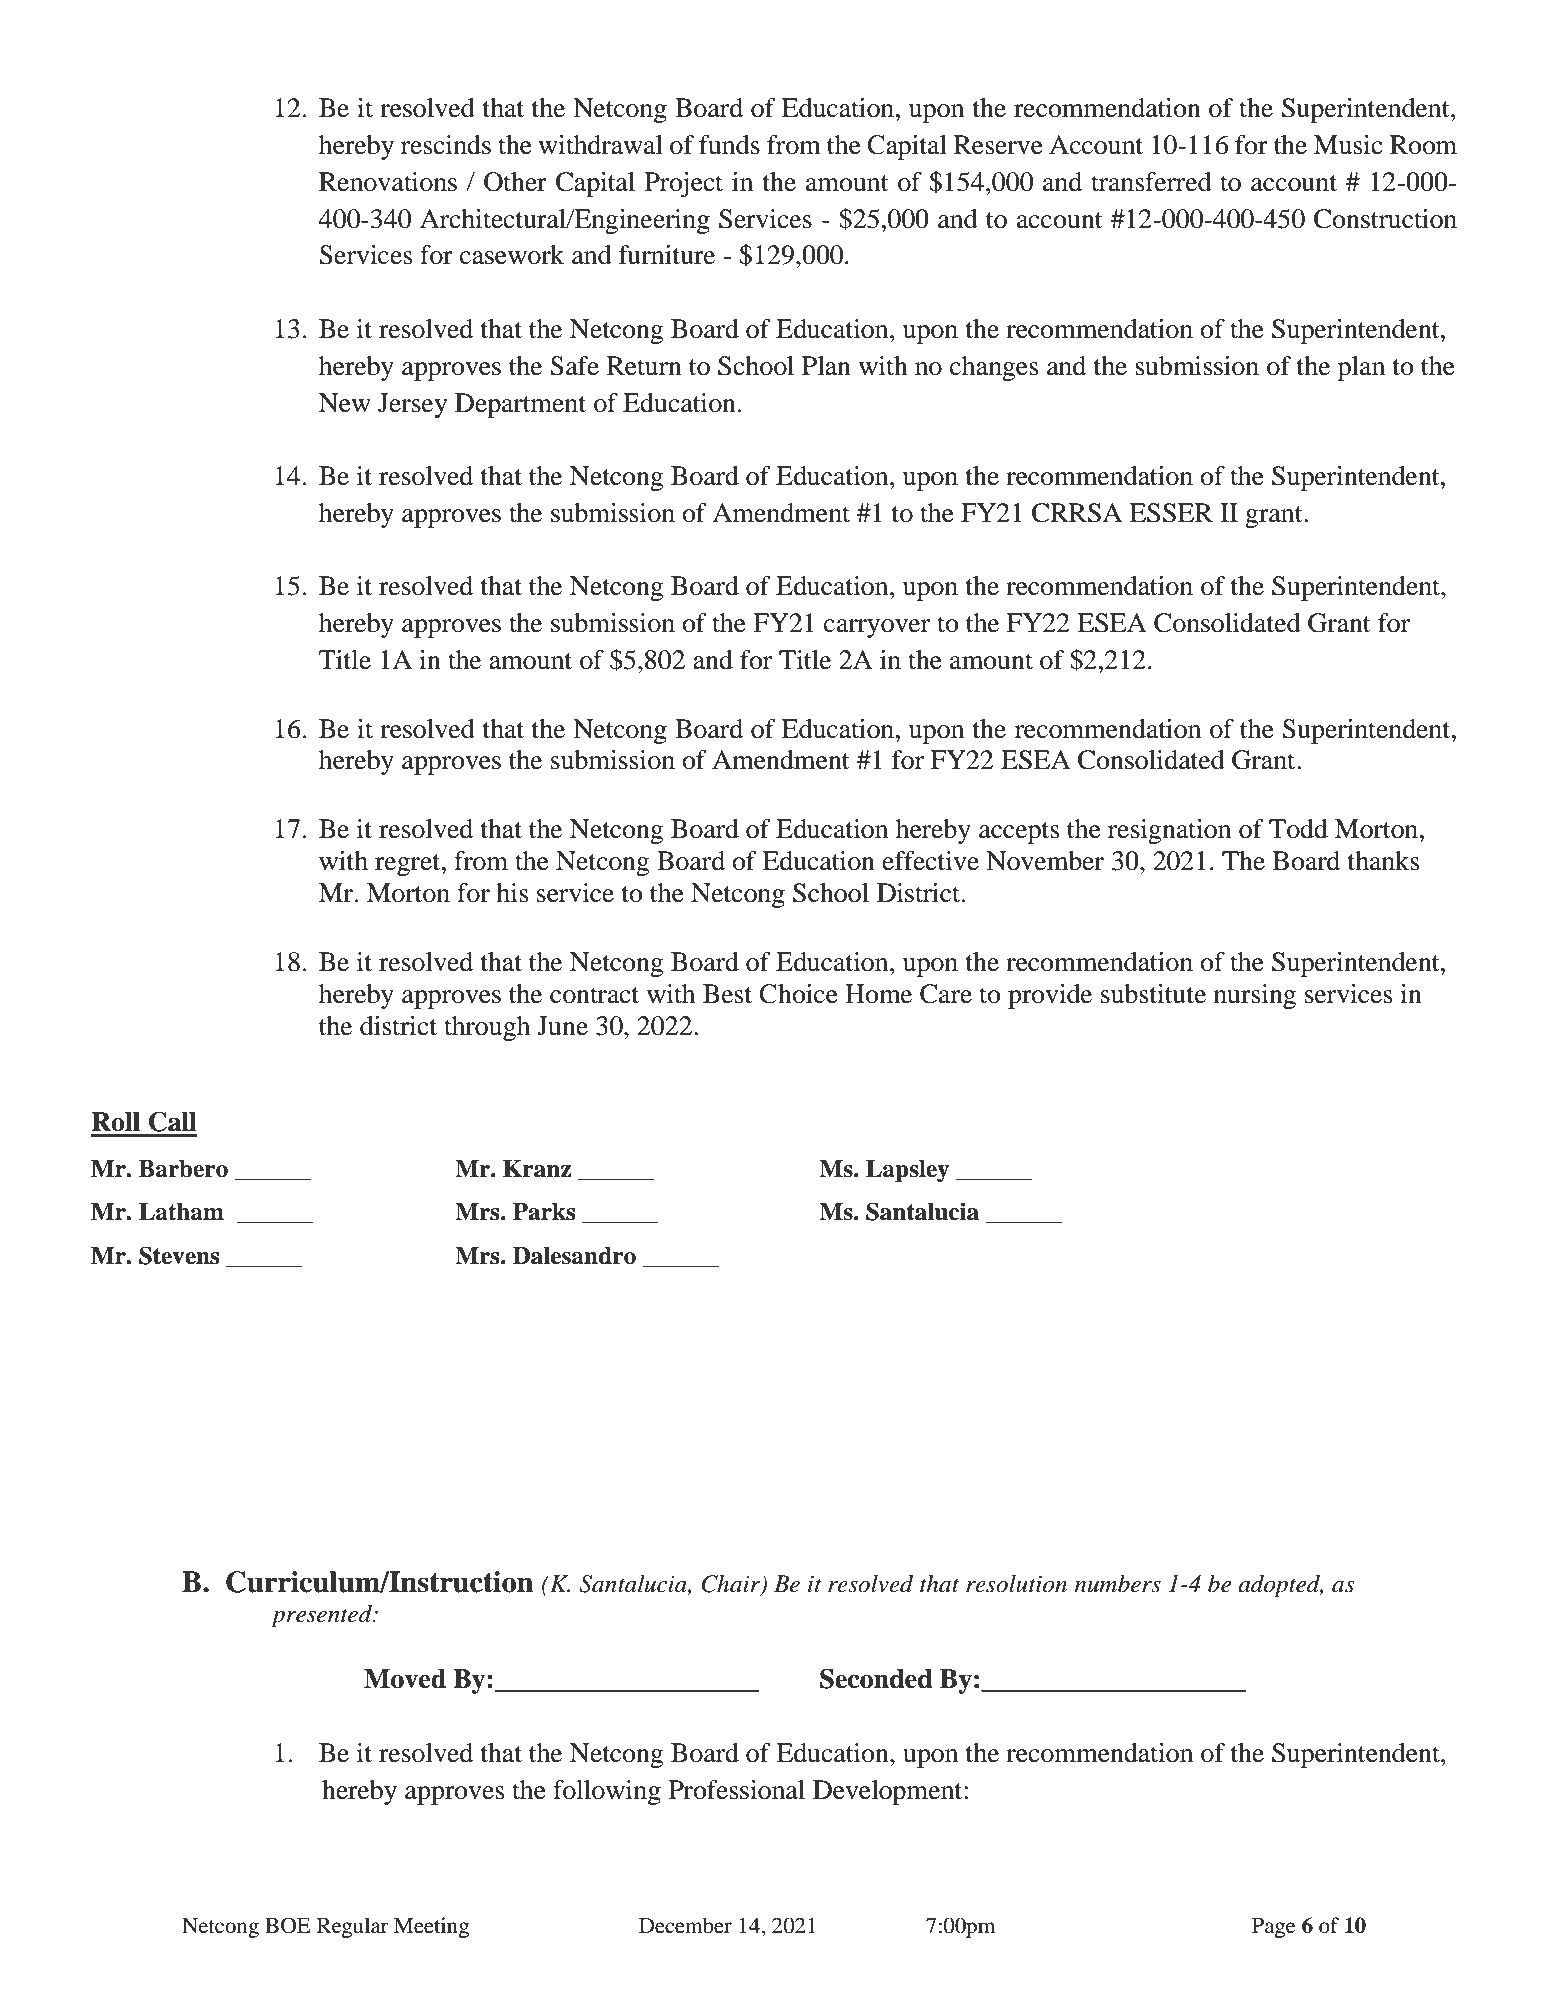 The height and width of the screenshot is (2003, 1548). I want to click on Stevens, so click(179, 1255).
